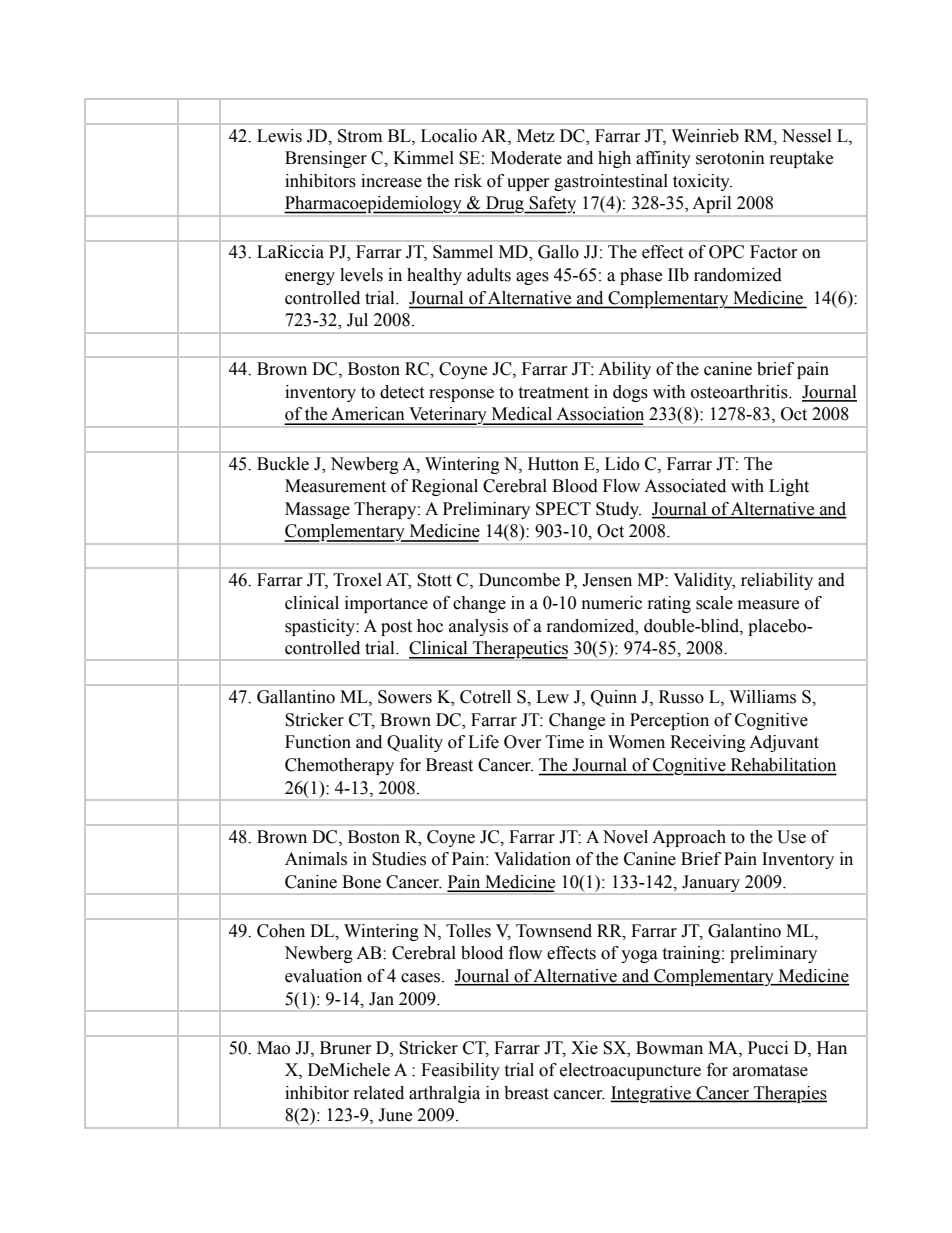  What do you see at coordinates (730, 158) in the screenshot?
I see `serotonin` at bounding box center [730, 158].
